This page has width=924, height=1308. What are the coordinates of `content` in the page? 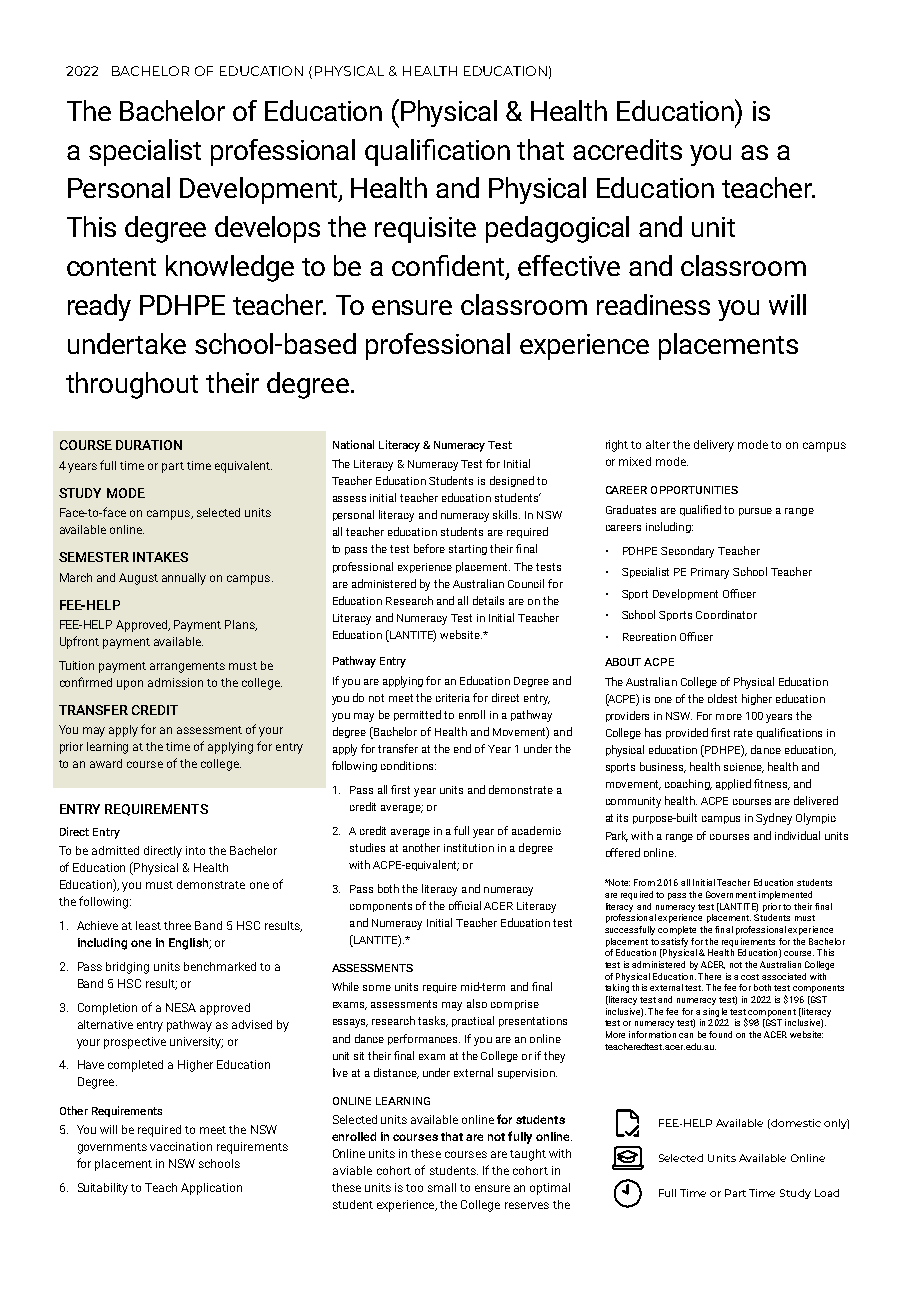 It's located at (111, 267).
